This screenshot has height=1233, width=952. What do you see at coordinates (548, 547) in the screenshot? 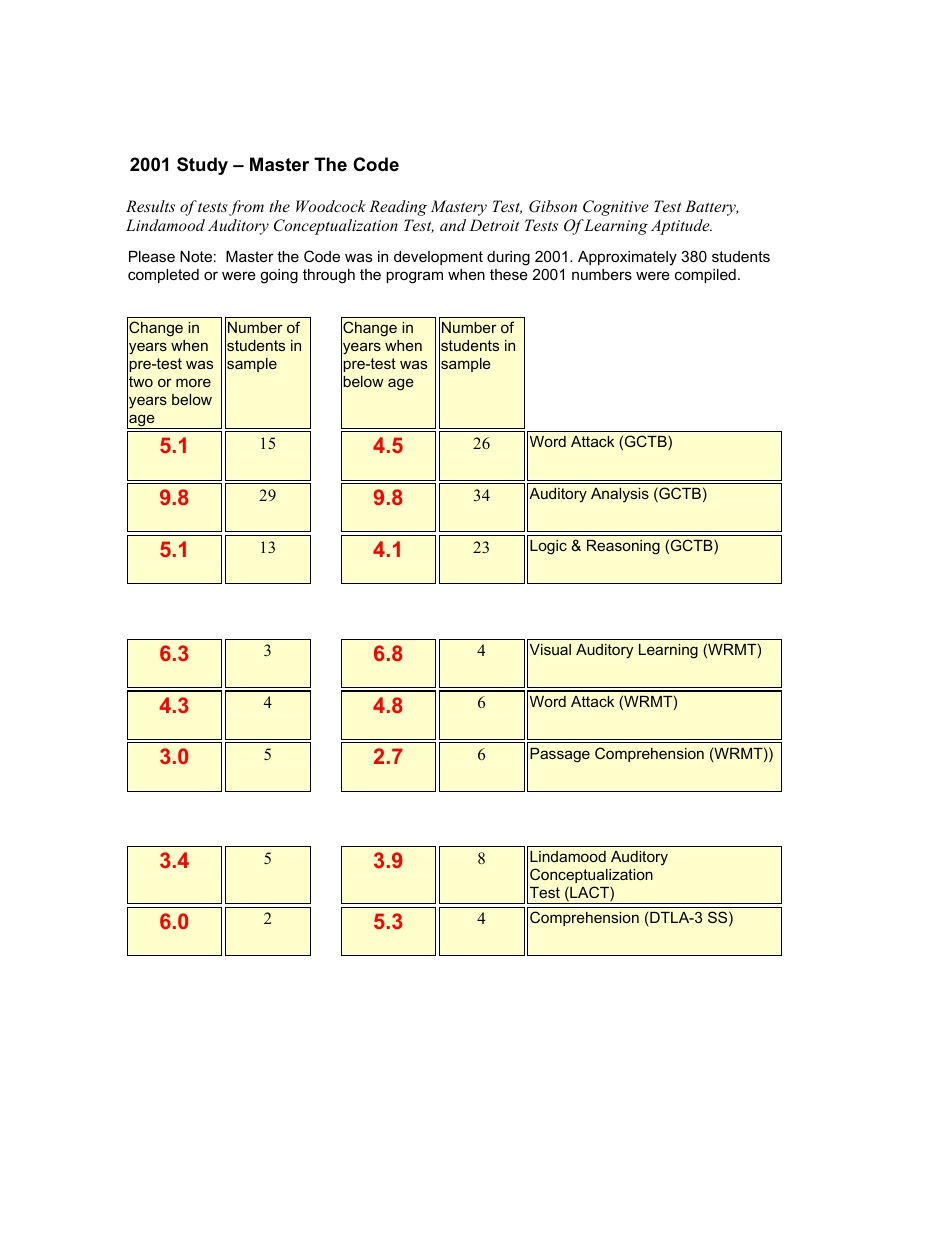
I see `Logic` at bounding box center [548, 547].
